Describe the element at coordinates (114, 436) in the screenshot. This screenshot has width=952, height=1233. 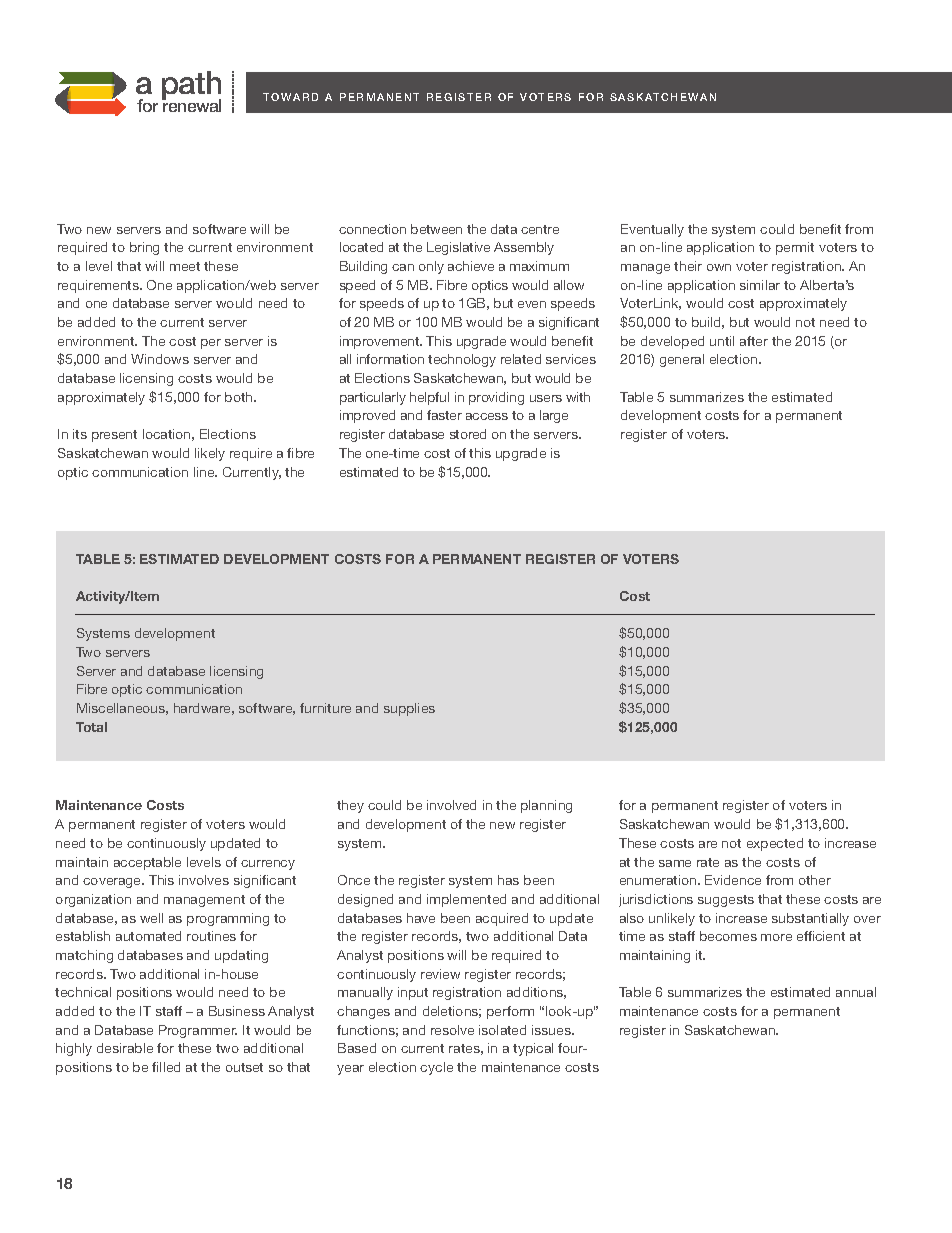
I see `present` at that location.
